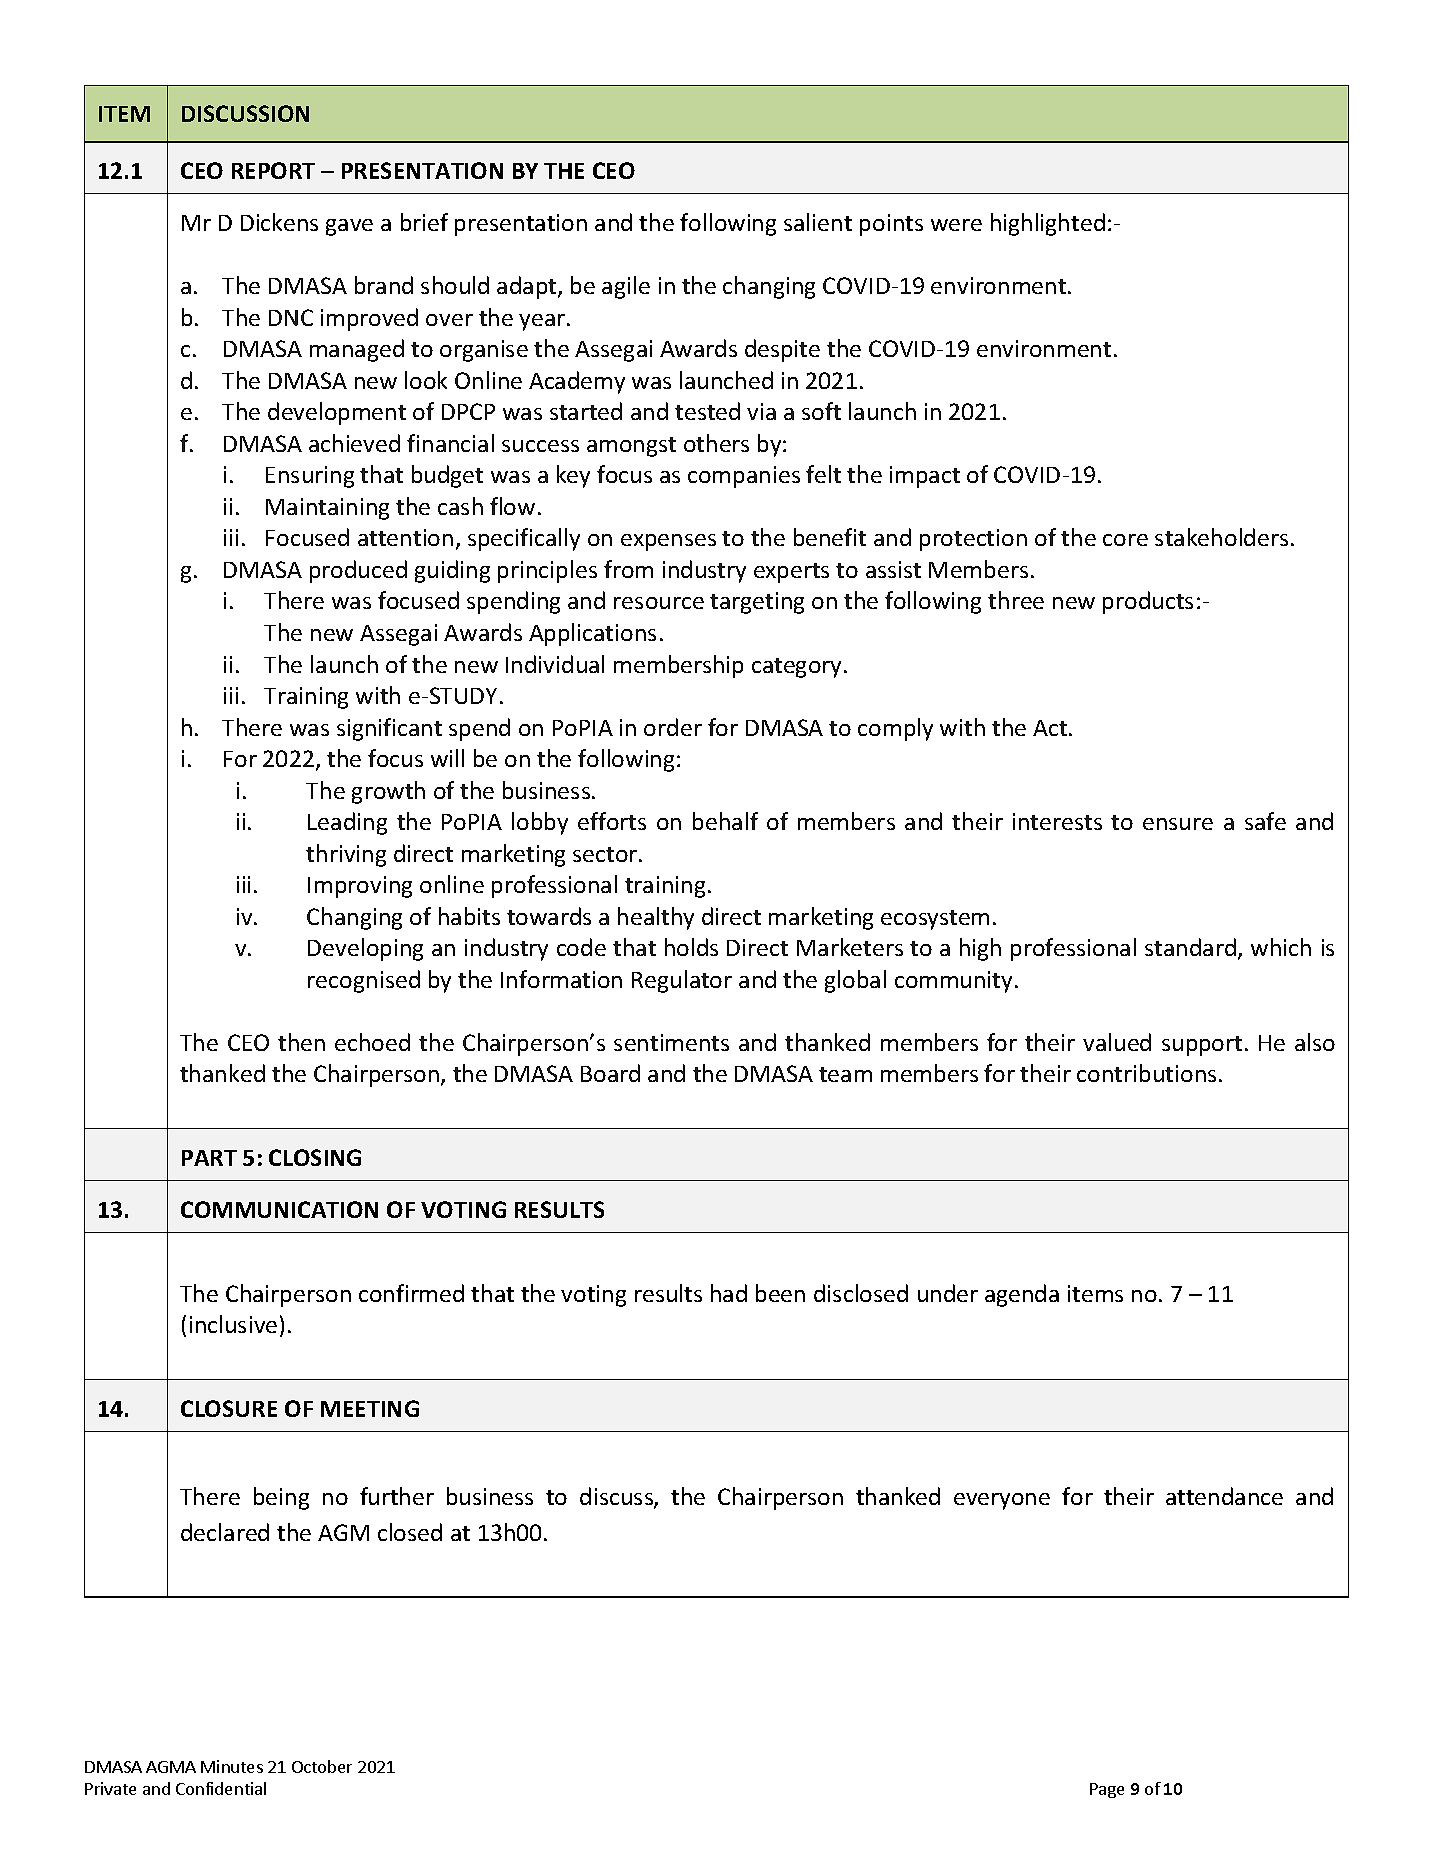 Image resolution: width=1436 pixels, height=1859 pixels. I want to click on salient, so click(818, 222).
